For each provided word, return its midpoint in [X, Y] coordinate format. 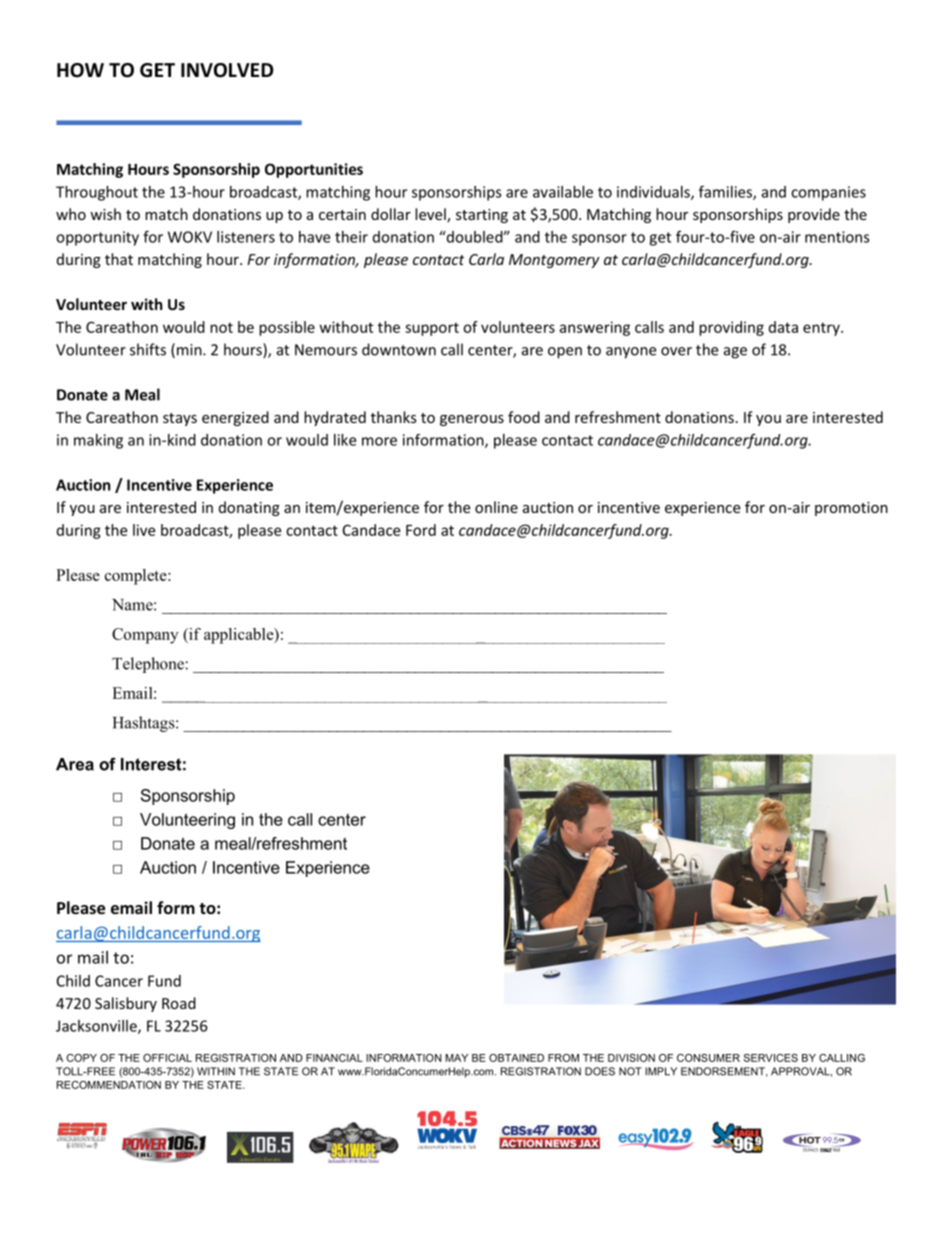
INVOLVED [227, 70]
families [726, 192]
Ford [421, 530]
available [563, 192]
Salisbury [126, 1004]
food [524, 417]
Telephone [149, 665]
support [432, 329]
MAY [456, 1058]
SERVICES [771, 1058]
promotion [851, 509]
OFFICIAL [167, 1058]
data [783, 327]
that [119, 259]
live [144, 530]
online [496, 507]
